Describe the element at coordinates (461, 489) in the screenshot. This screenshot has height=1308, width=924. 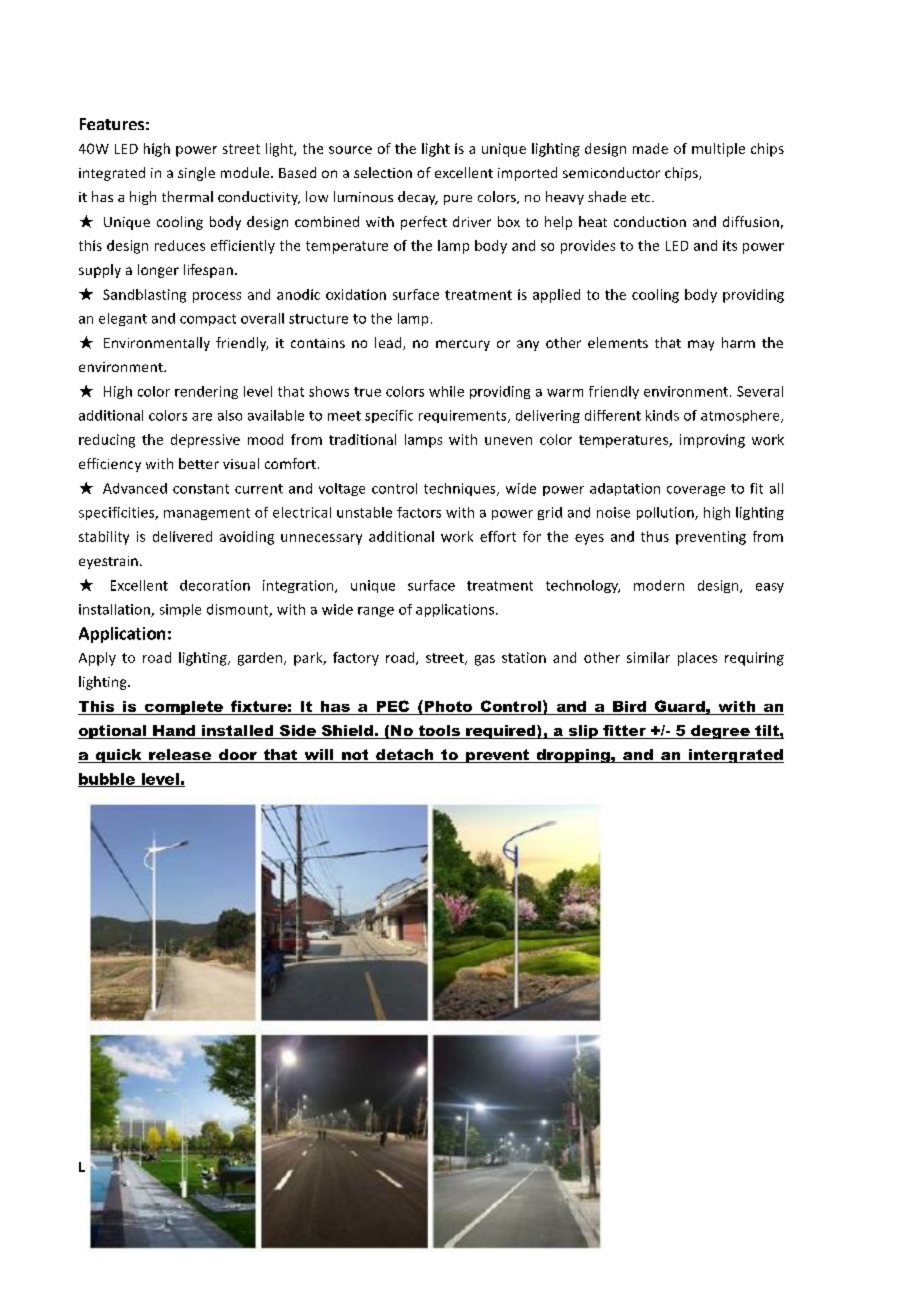
I see `techniques` at that location.
